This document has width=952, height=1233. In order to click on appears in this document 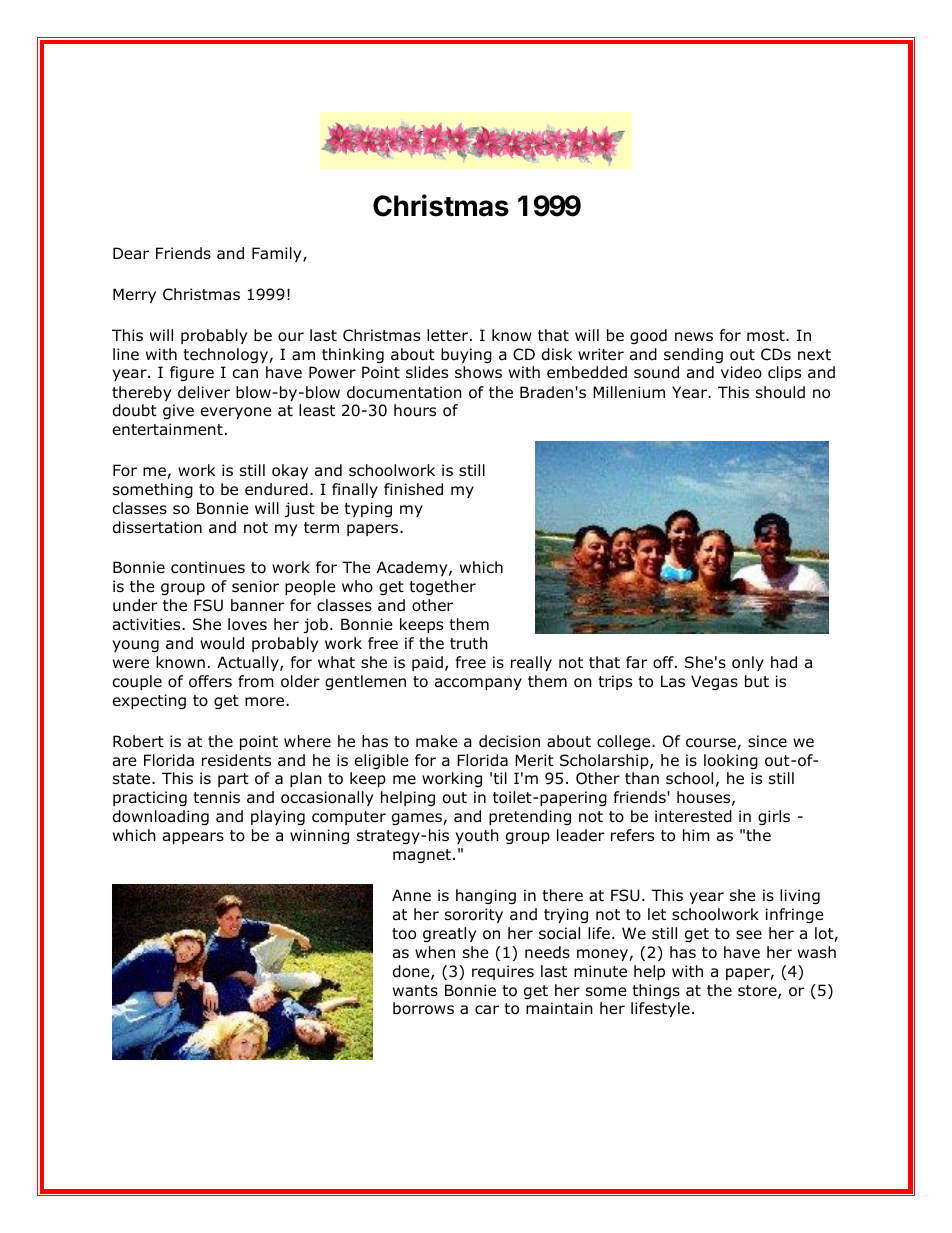, I will do `click(193, 838)`.
